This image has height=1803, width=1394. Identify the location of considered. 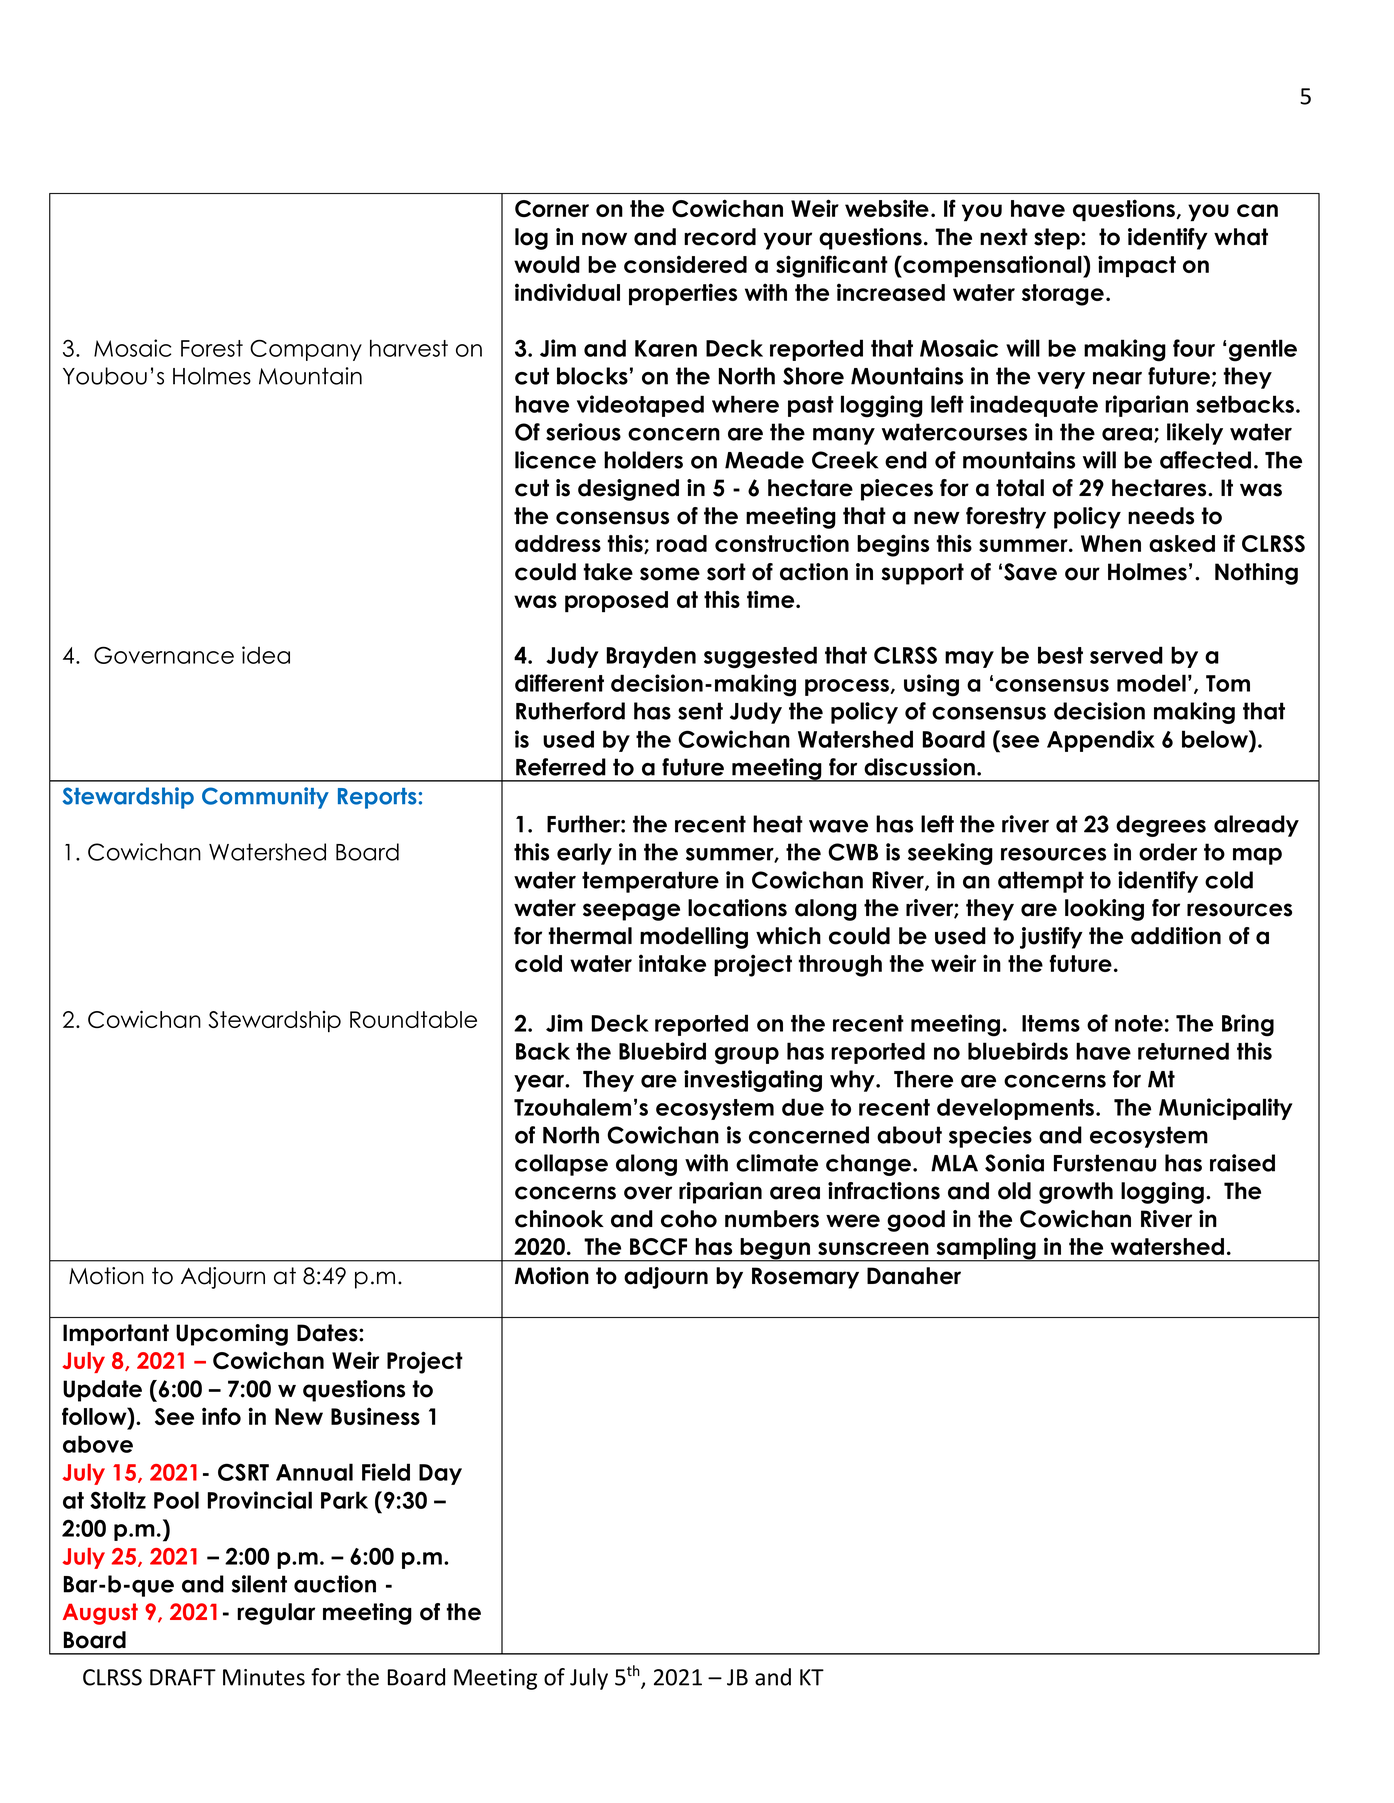
(685, 264).
